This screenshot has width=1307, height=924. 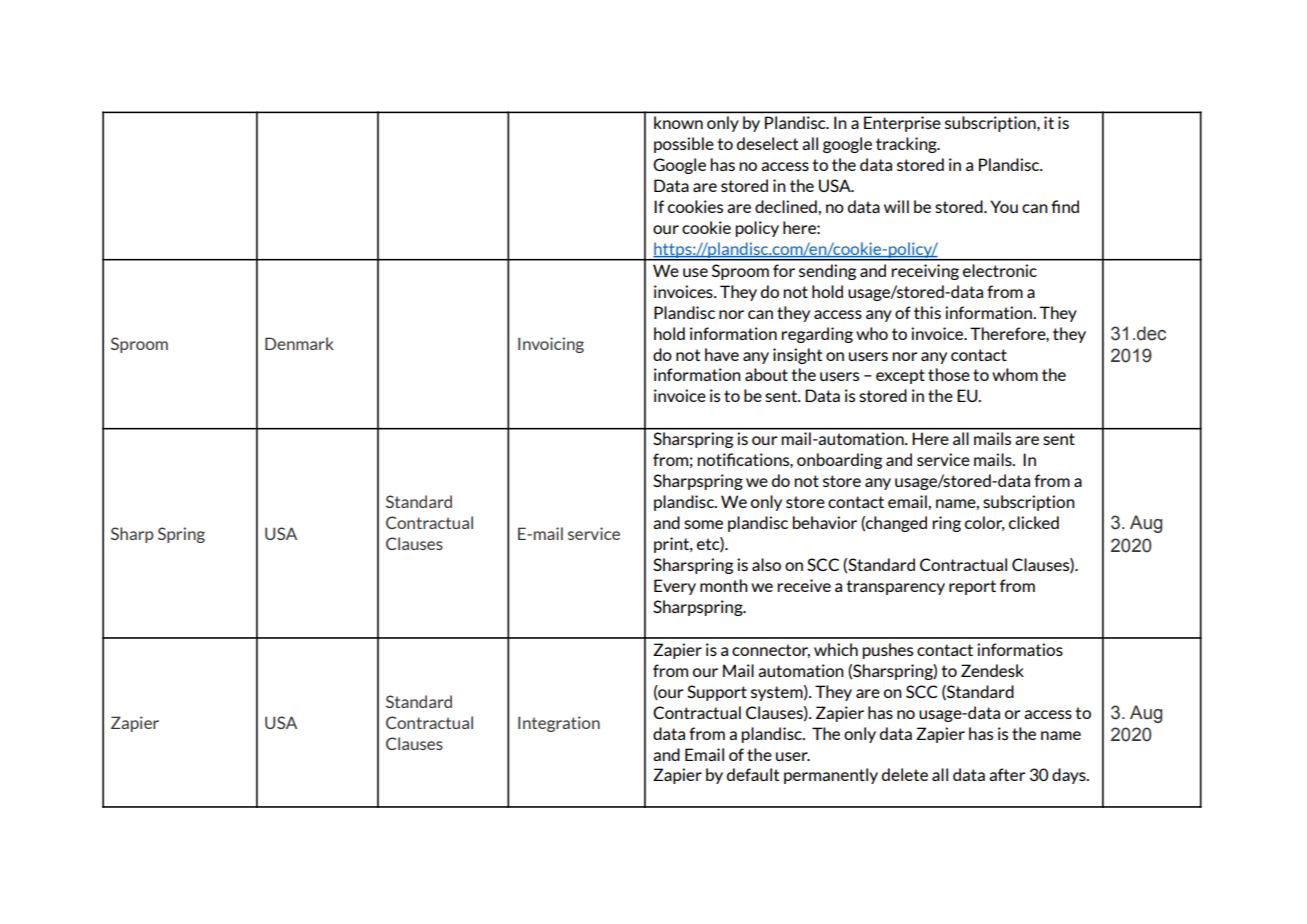 I want to click on default, so click(x=753, y=774).
